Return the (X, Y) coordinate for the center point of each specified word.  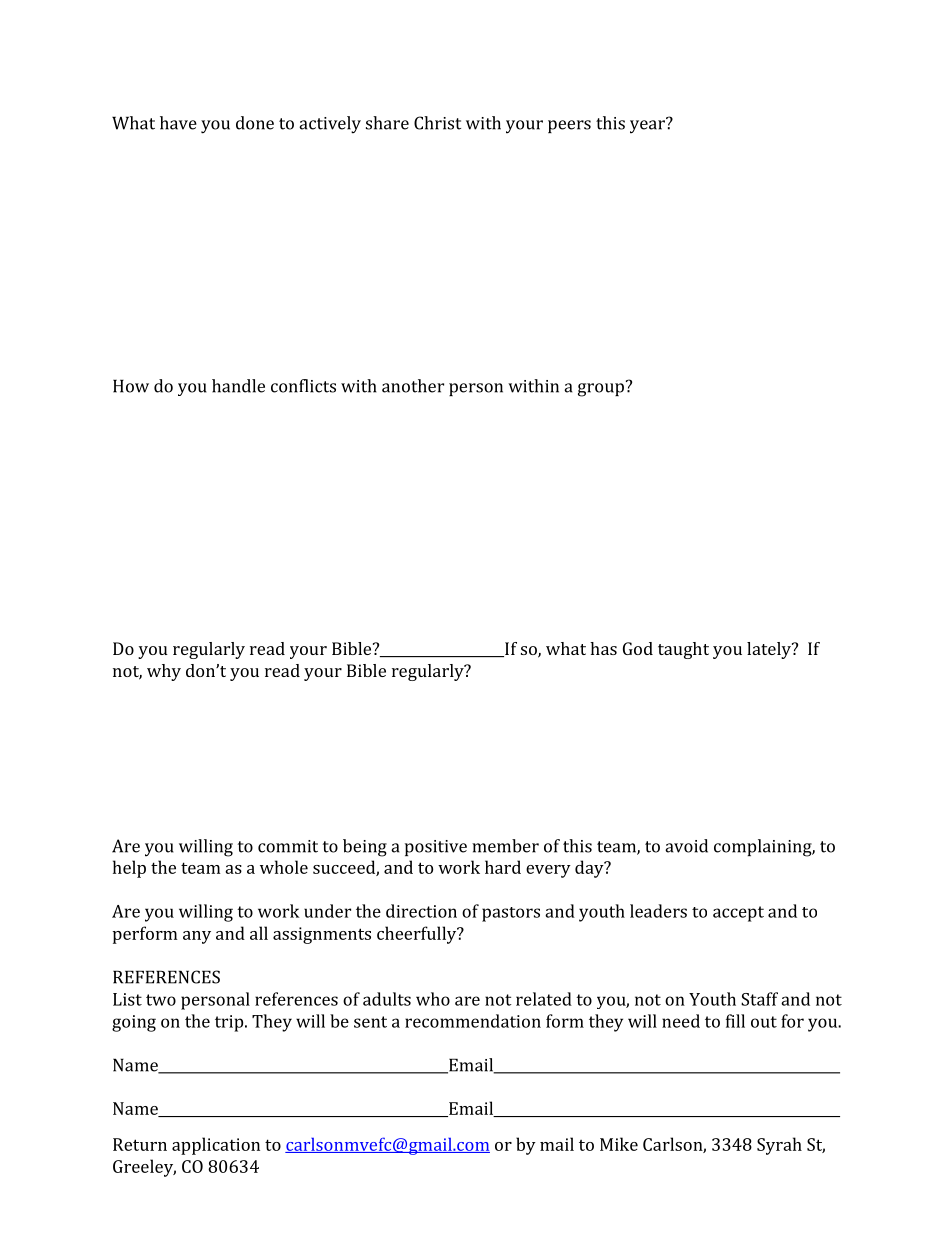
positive (436, 848)
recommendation (473, 1021)
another (413, 386)
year (648, 126)
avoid (686, 846)
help (129, 869)
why (164, 672)
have (178, 123)
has (603, 648)
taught (683, 650)
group (601, 390)
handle (238, 386)
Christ (437, 123)
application (216, 1146)
